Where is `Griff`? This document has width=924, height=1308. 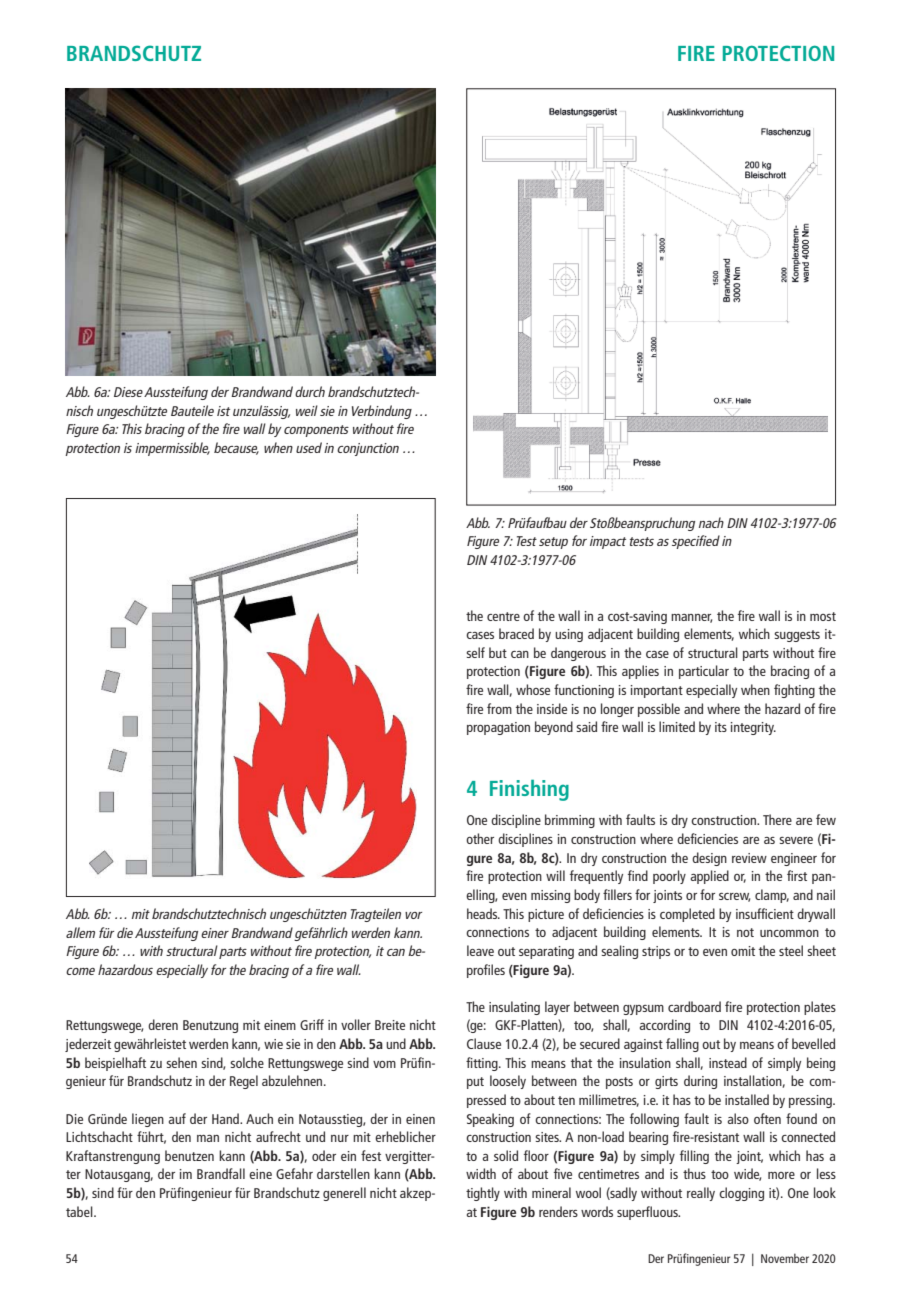
Griff is located at coordinates (312, 1024).
